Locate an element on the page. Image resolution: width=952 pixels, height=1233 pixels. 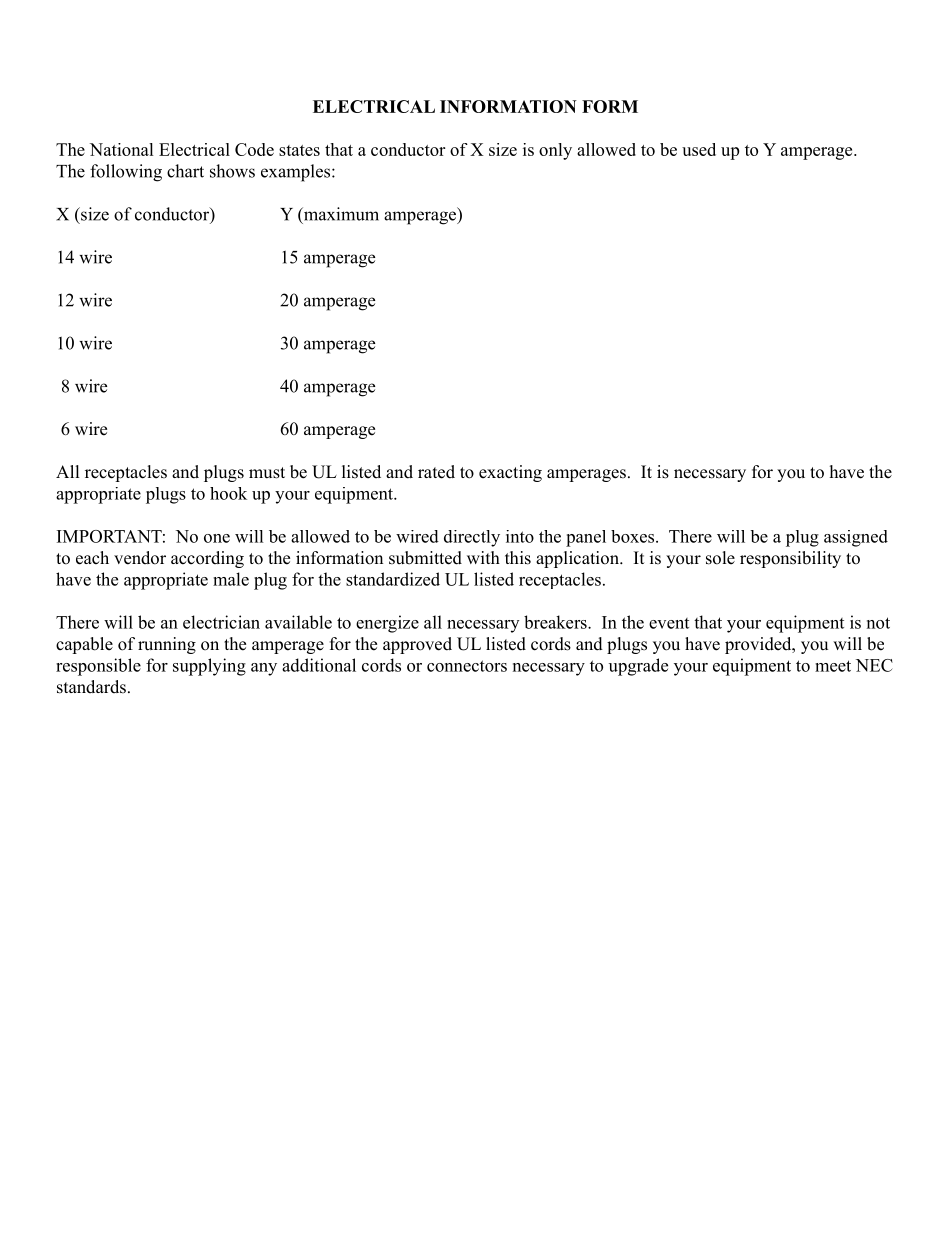
rated is located at coordinates (436, 472).
